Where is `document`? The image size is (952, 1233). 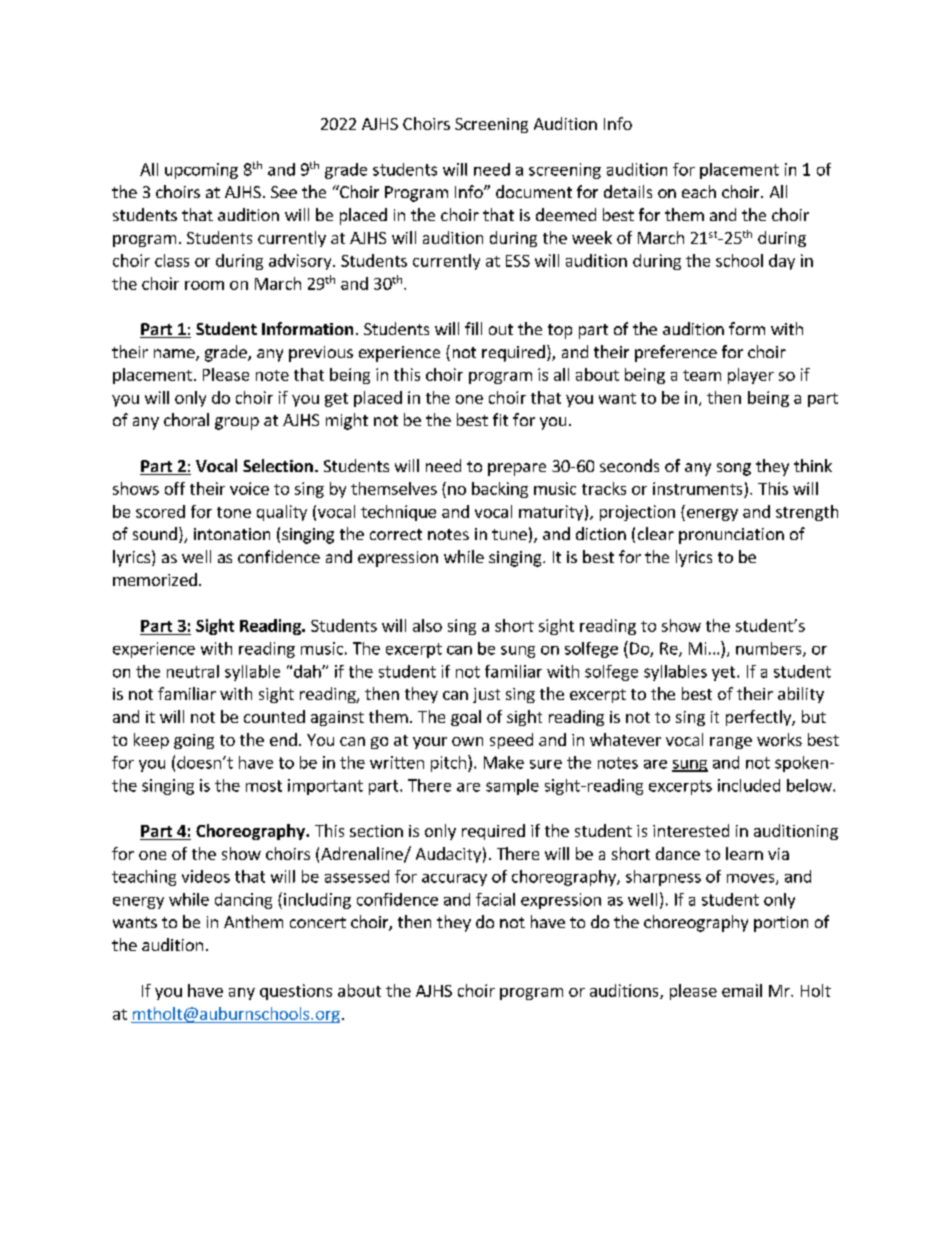 document is located at coordinates (534, 191).
